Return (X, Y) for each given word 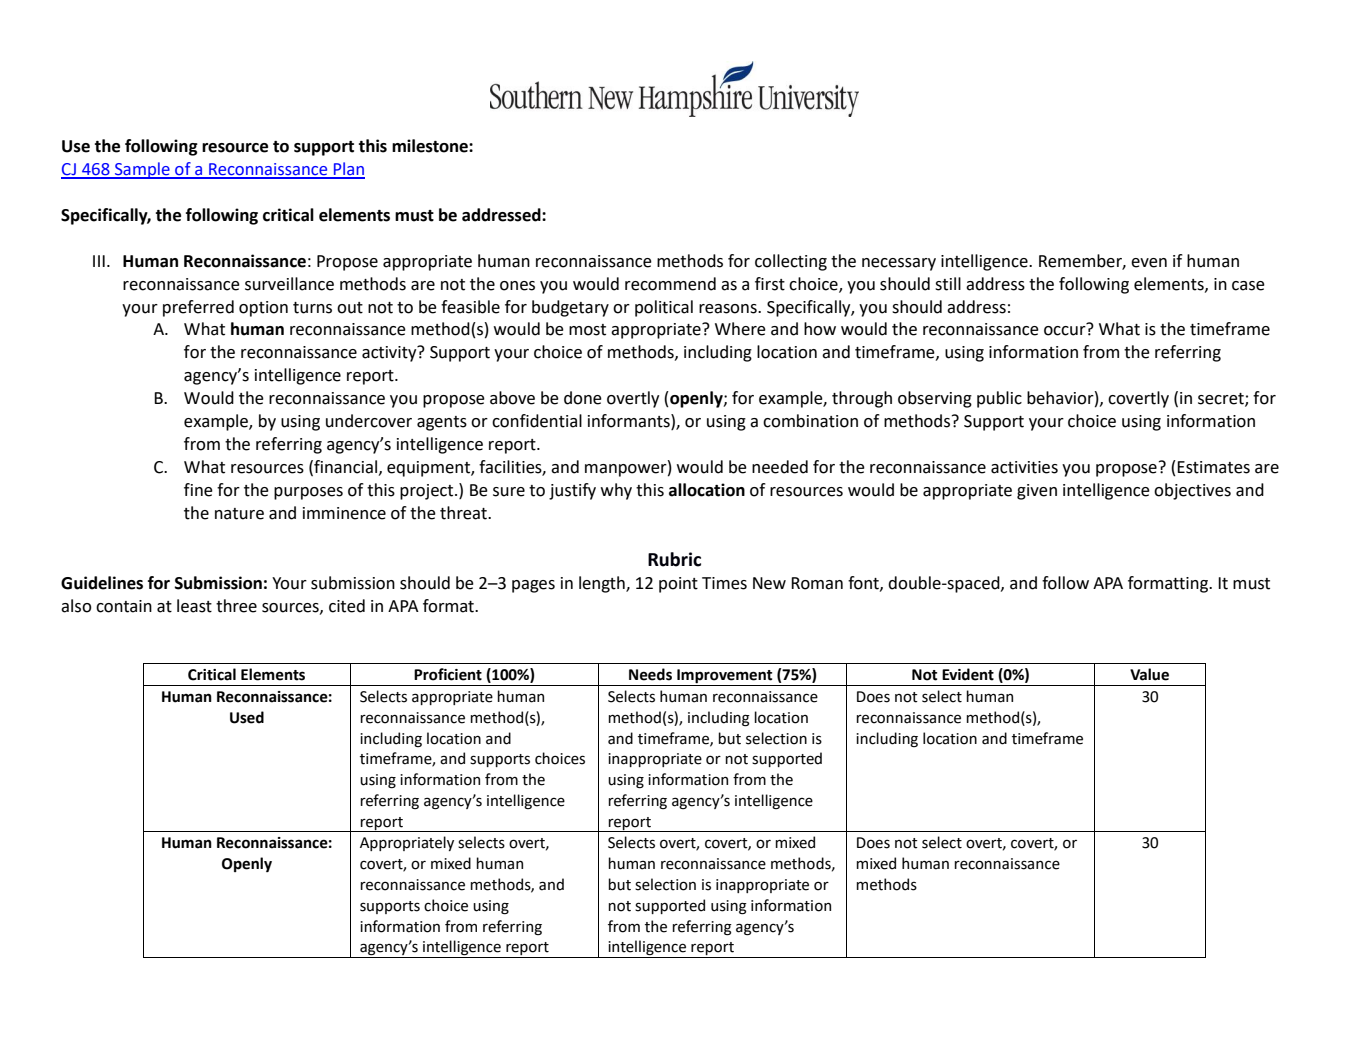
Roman (817, 583)
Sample (142, 170)
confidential (537, 421)
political (664, 308)
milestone (431, 146)
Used (247, 717)
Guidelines (102, 583)
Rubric (674, 559)
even (1149, 263)
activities (1024, 467)
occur (1065, 331)
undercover (369, 421)
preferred (198, 308)
